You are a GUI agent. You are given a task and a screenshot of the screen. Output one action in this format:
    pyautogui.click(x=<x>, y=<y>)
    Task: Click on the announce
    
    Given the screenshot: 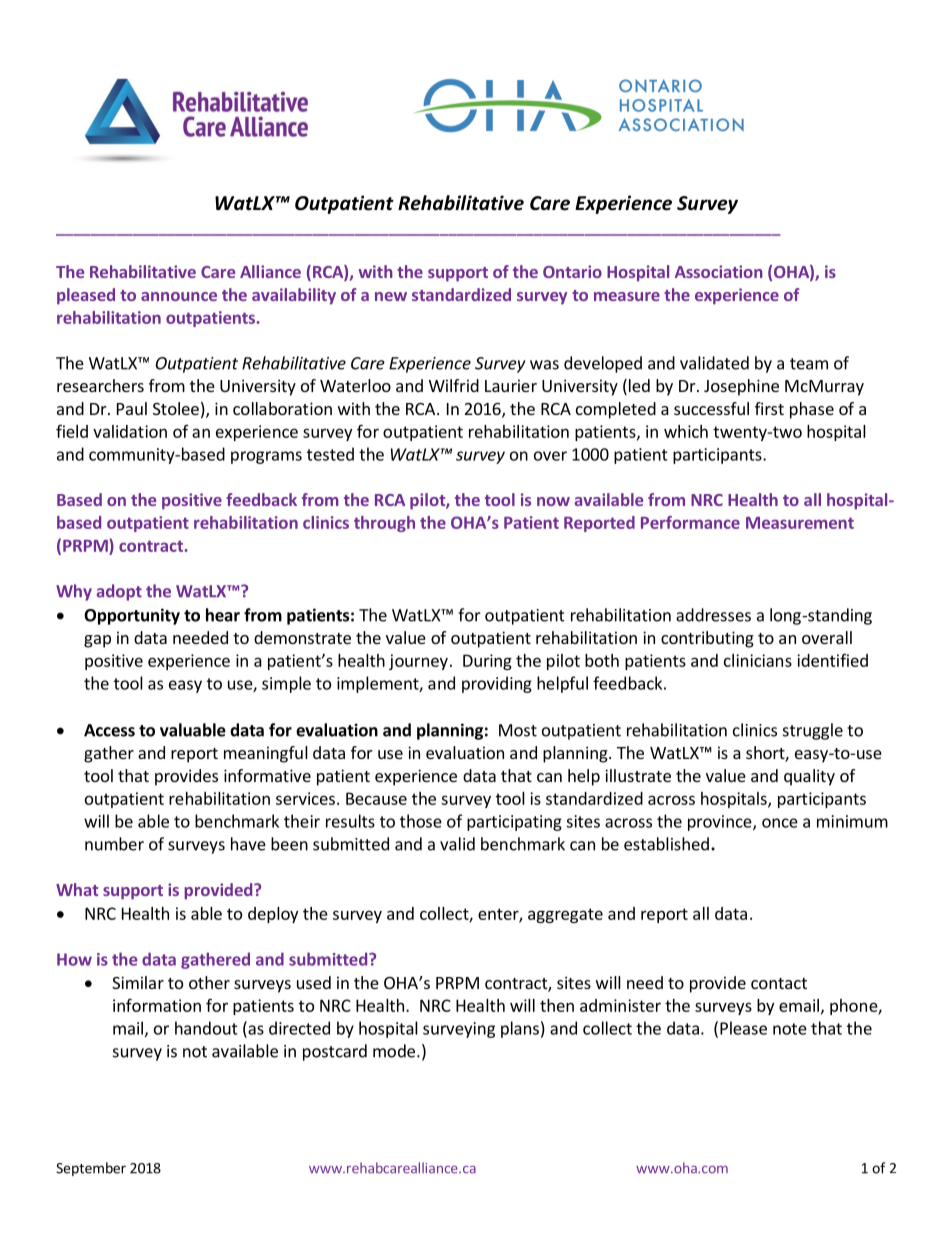 What is the action you would take?
    pyautogui.click(x=179, y=296)
